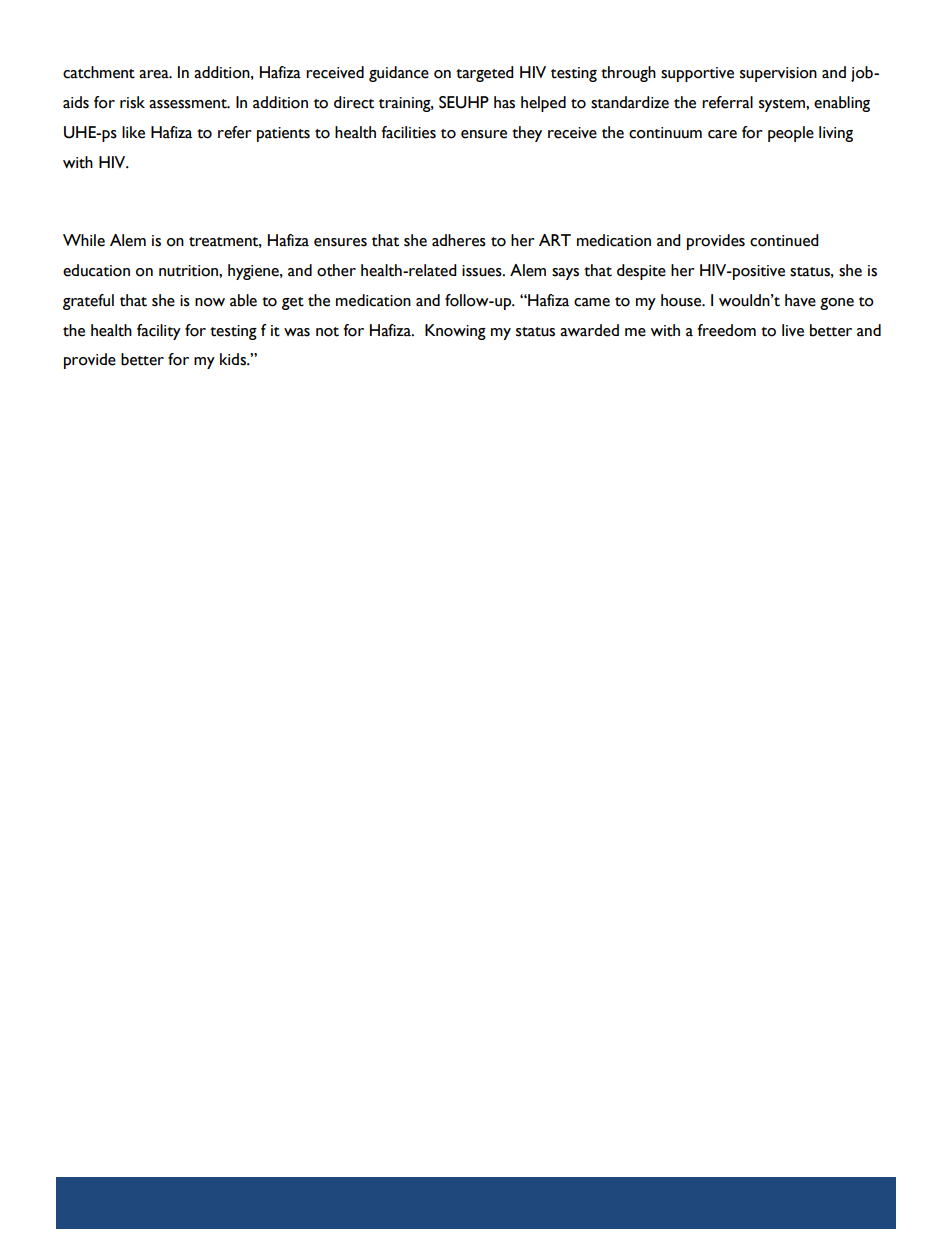  What do you see at coordinates (234, 359) in the image?
I see `kids` at bounding box center [234, 359].
